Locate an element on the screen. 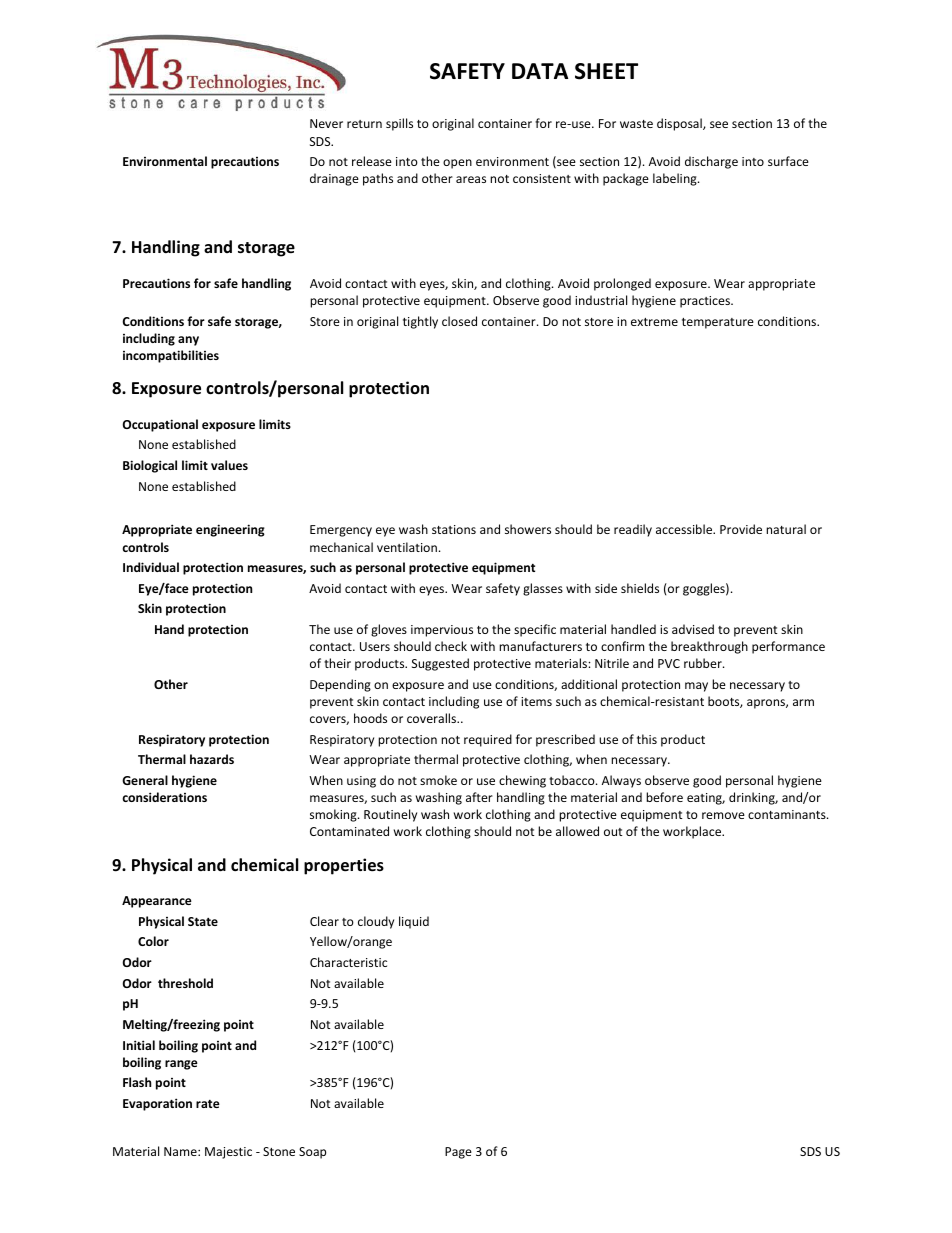  advised is located at coordinates (693, 629).
